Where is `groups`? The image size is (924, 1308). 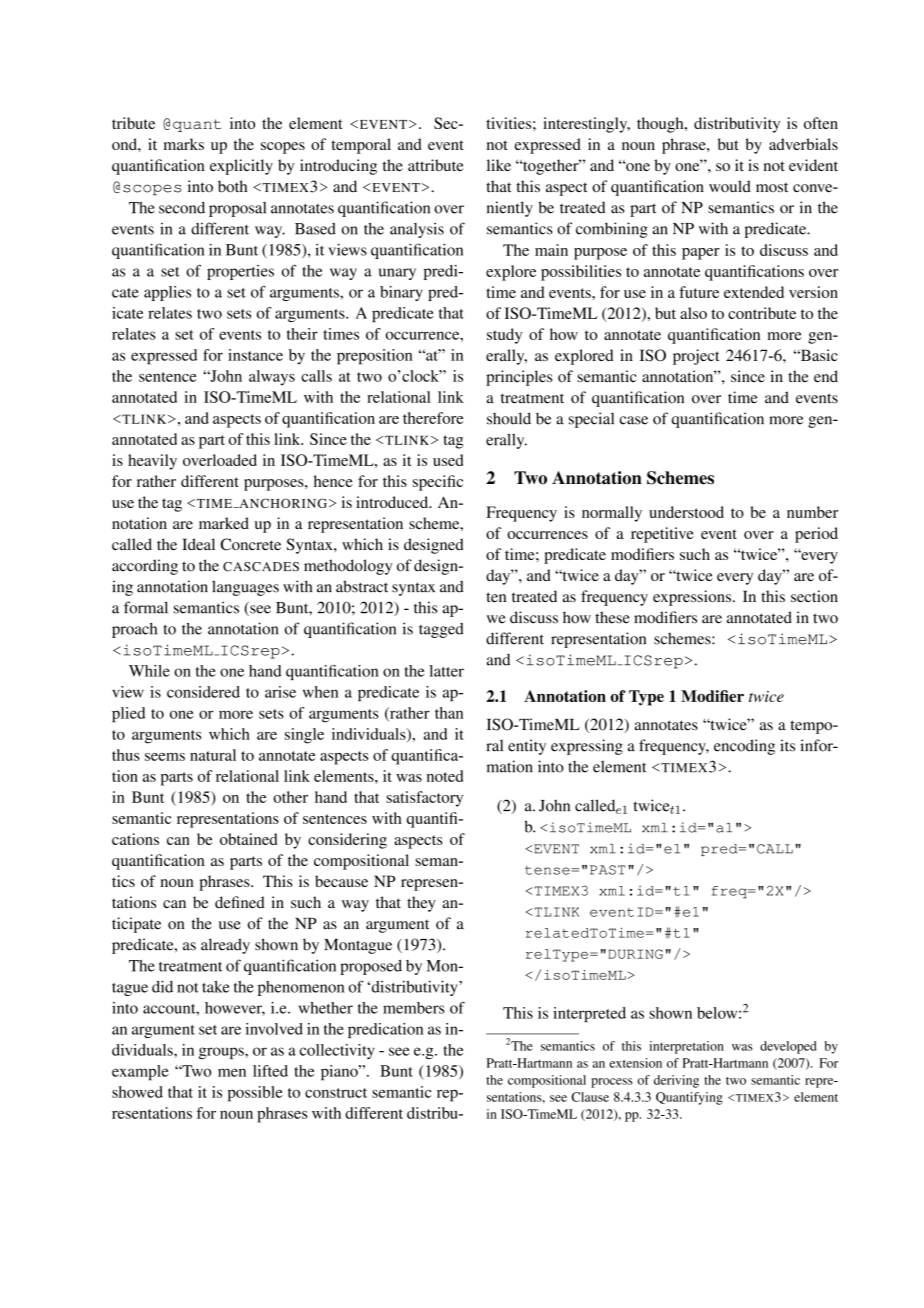 groups is located at coordinates (222, 1053).
